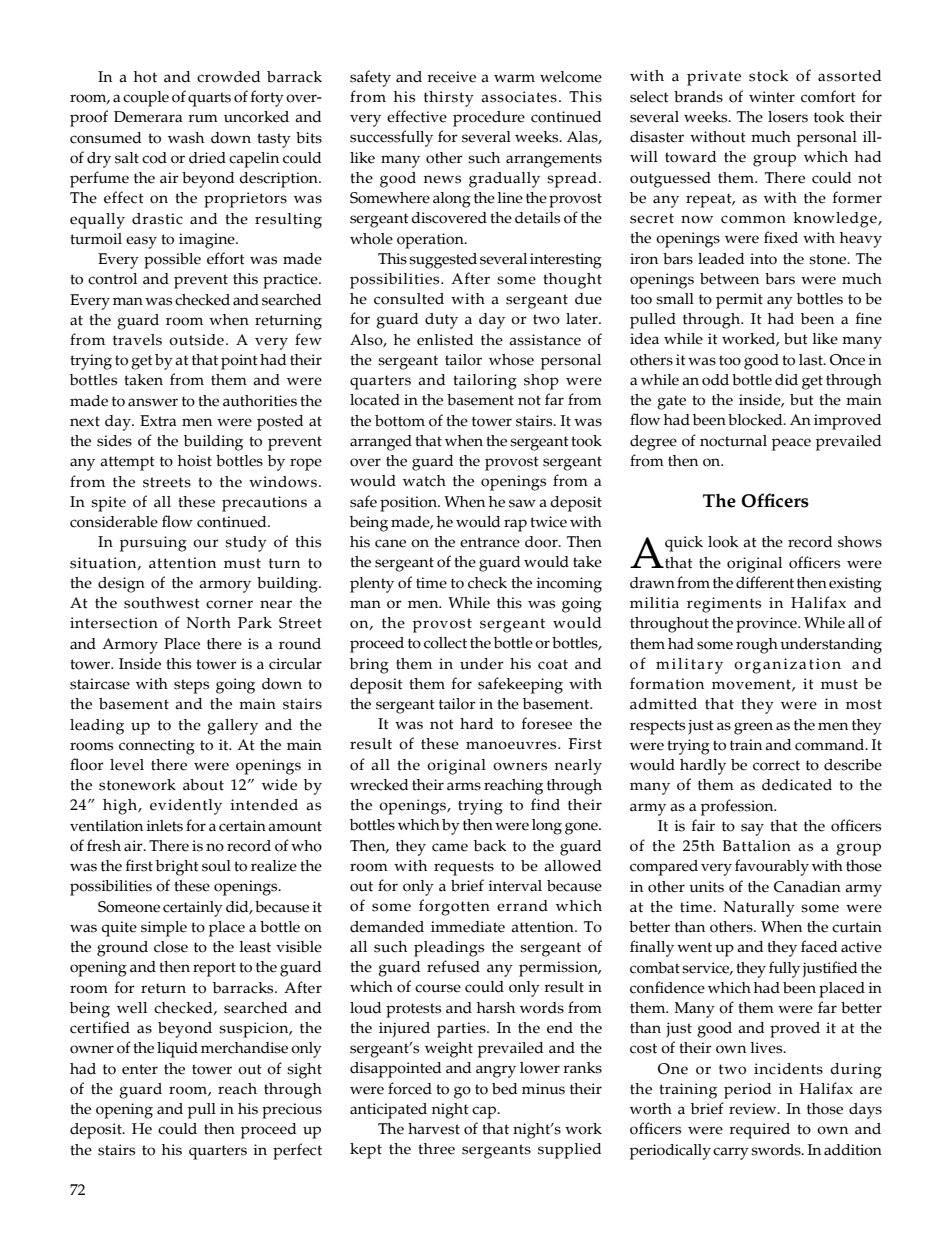  I want to click on peace, so click(791, 444).
